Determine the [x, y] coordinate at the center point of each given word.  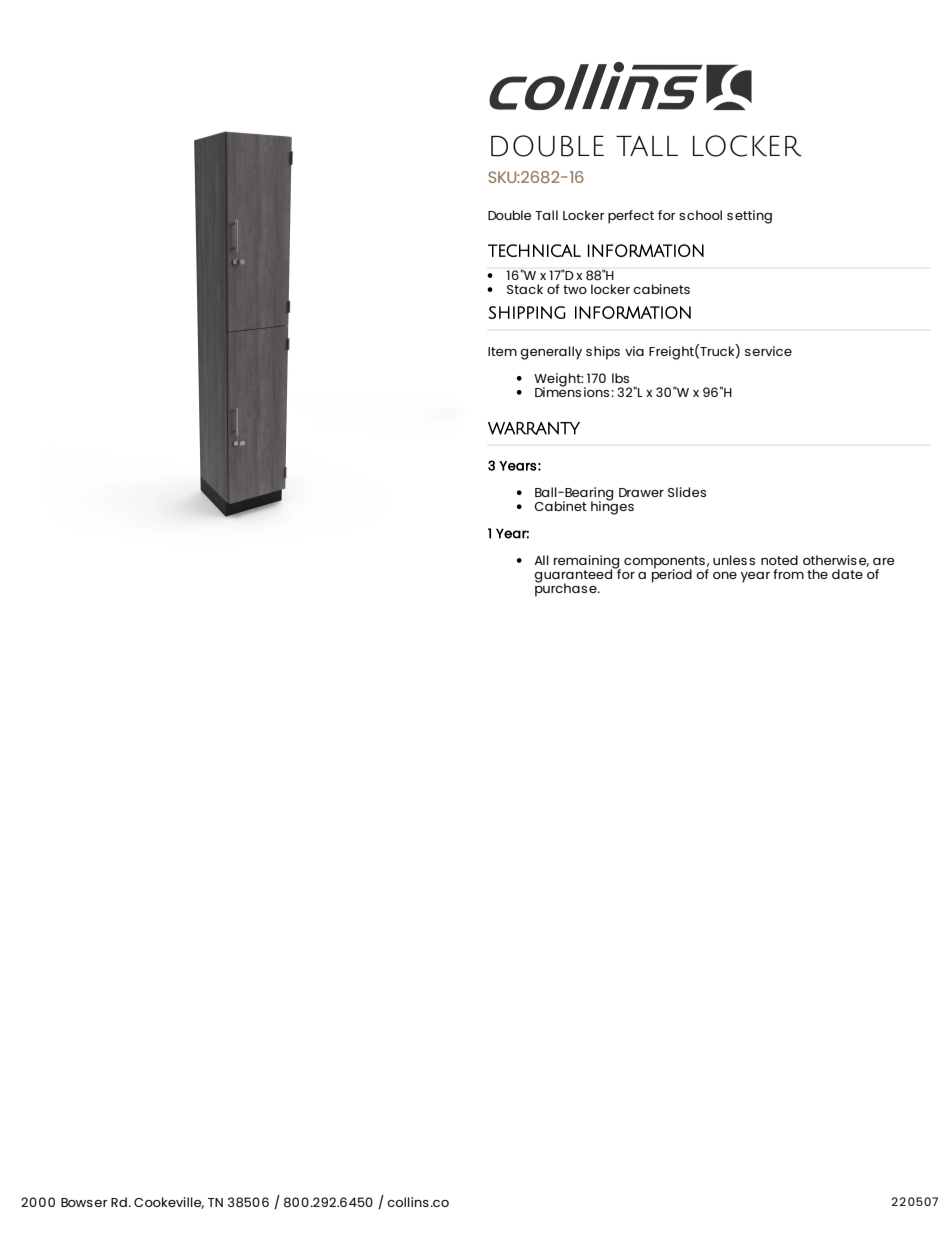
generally [551, 353]
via [634, 351]
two [575, 289]
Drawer [641, 492]
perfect [631, 217]
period [672, 575]
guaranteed [574, 576]
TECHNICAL [534, 250]
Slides [687, 492]
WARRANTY [534, 428]
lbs [620, 378]
